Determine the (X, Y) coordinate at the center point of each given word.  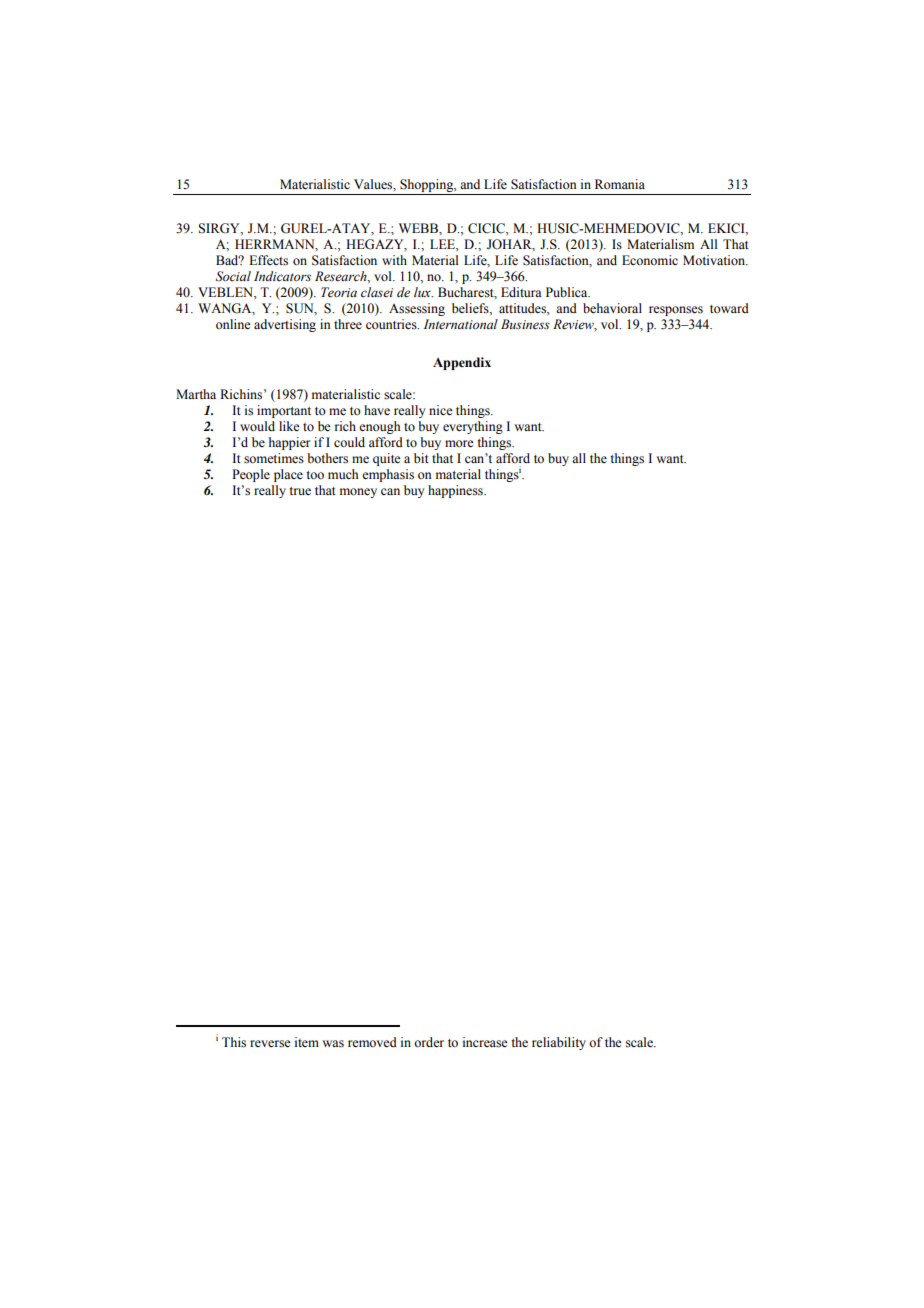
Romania (620, 184)
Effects (268, 260)
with (394, 260)
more (459, 443)
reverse (270, 1044)
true (300, 491)
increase (485, 1042)
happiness (456, 491)
